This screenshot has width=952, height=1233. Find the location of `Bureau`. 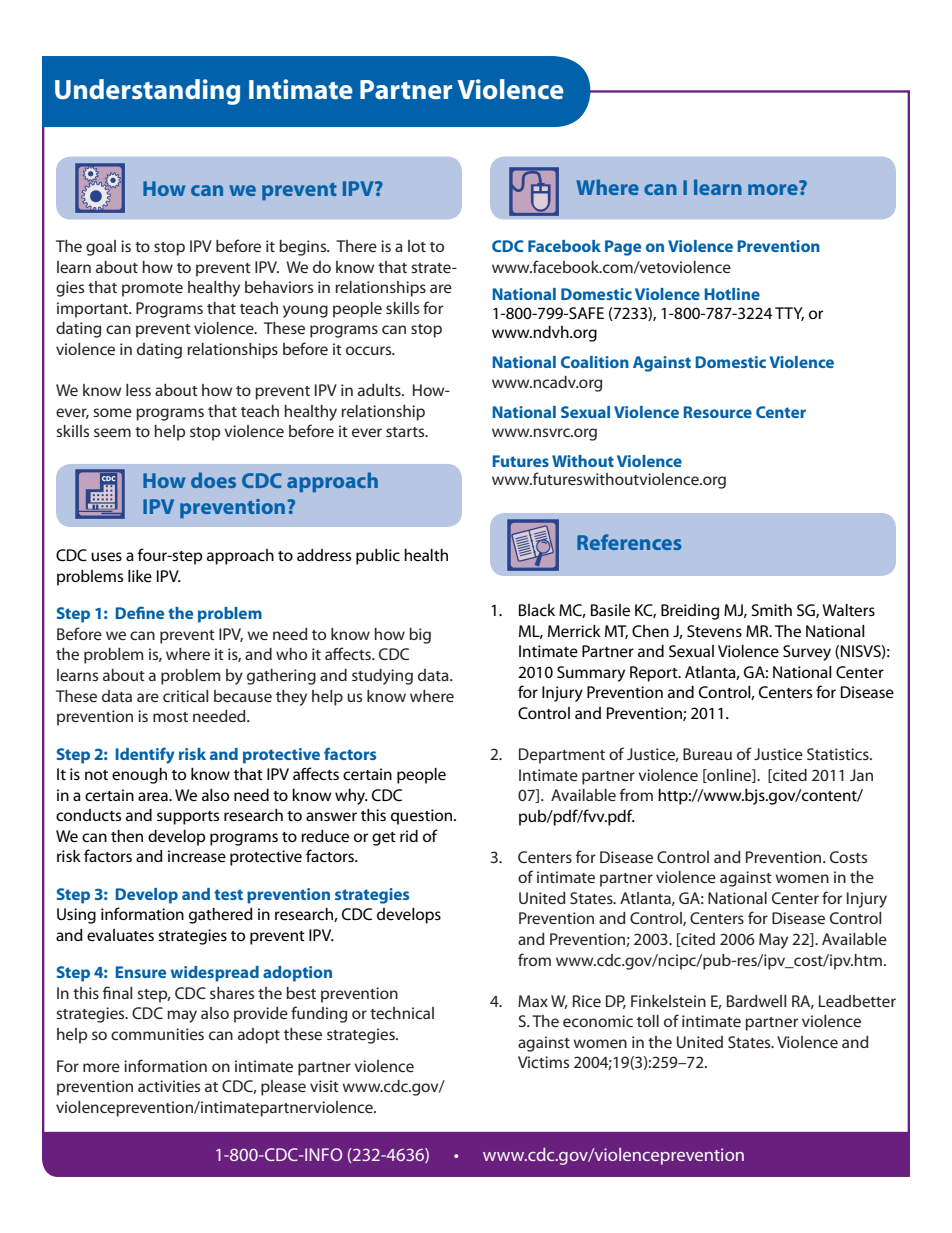

Bureau is located at coordinates (707, 754).
